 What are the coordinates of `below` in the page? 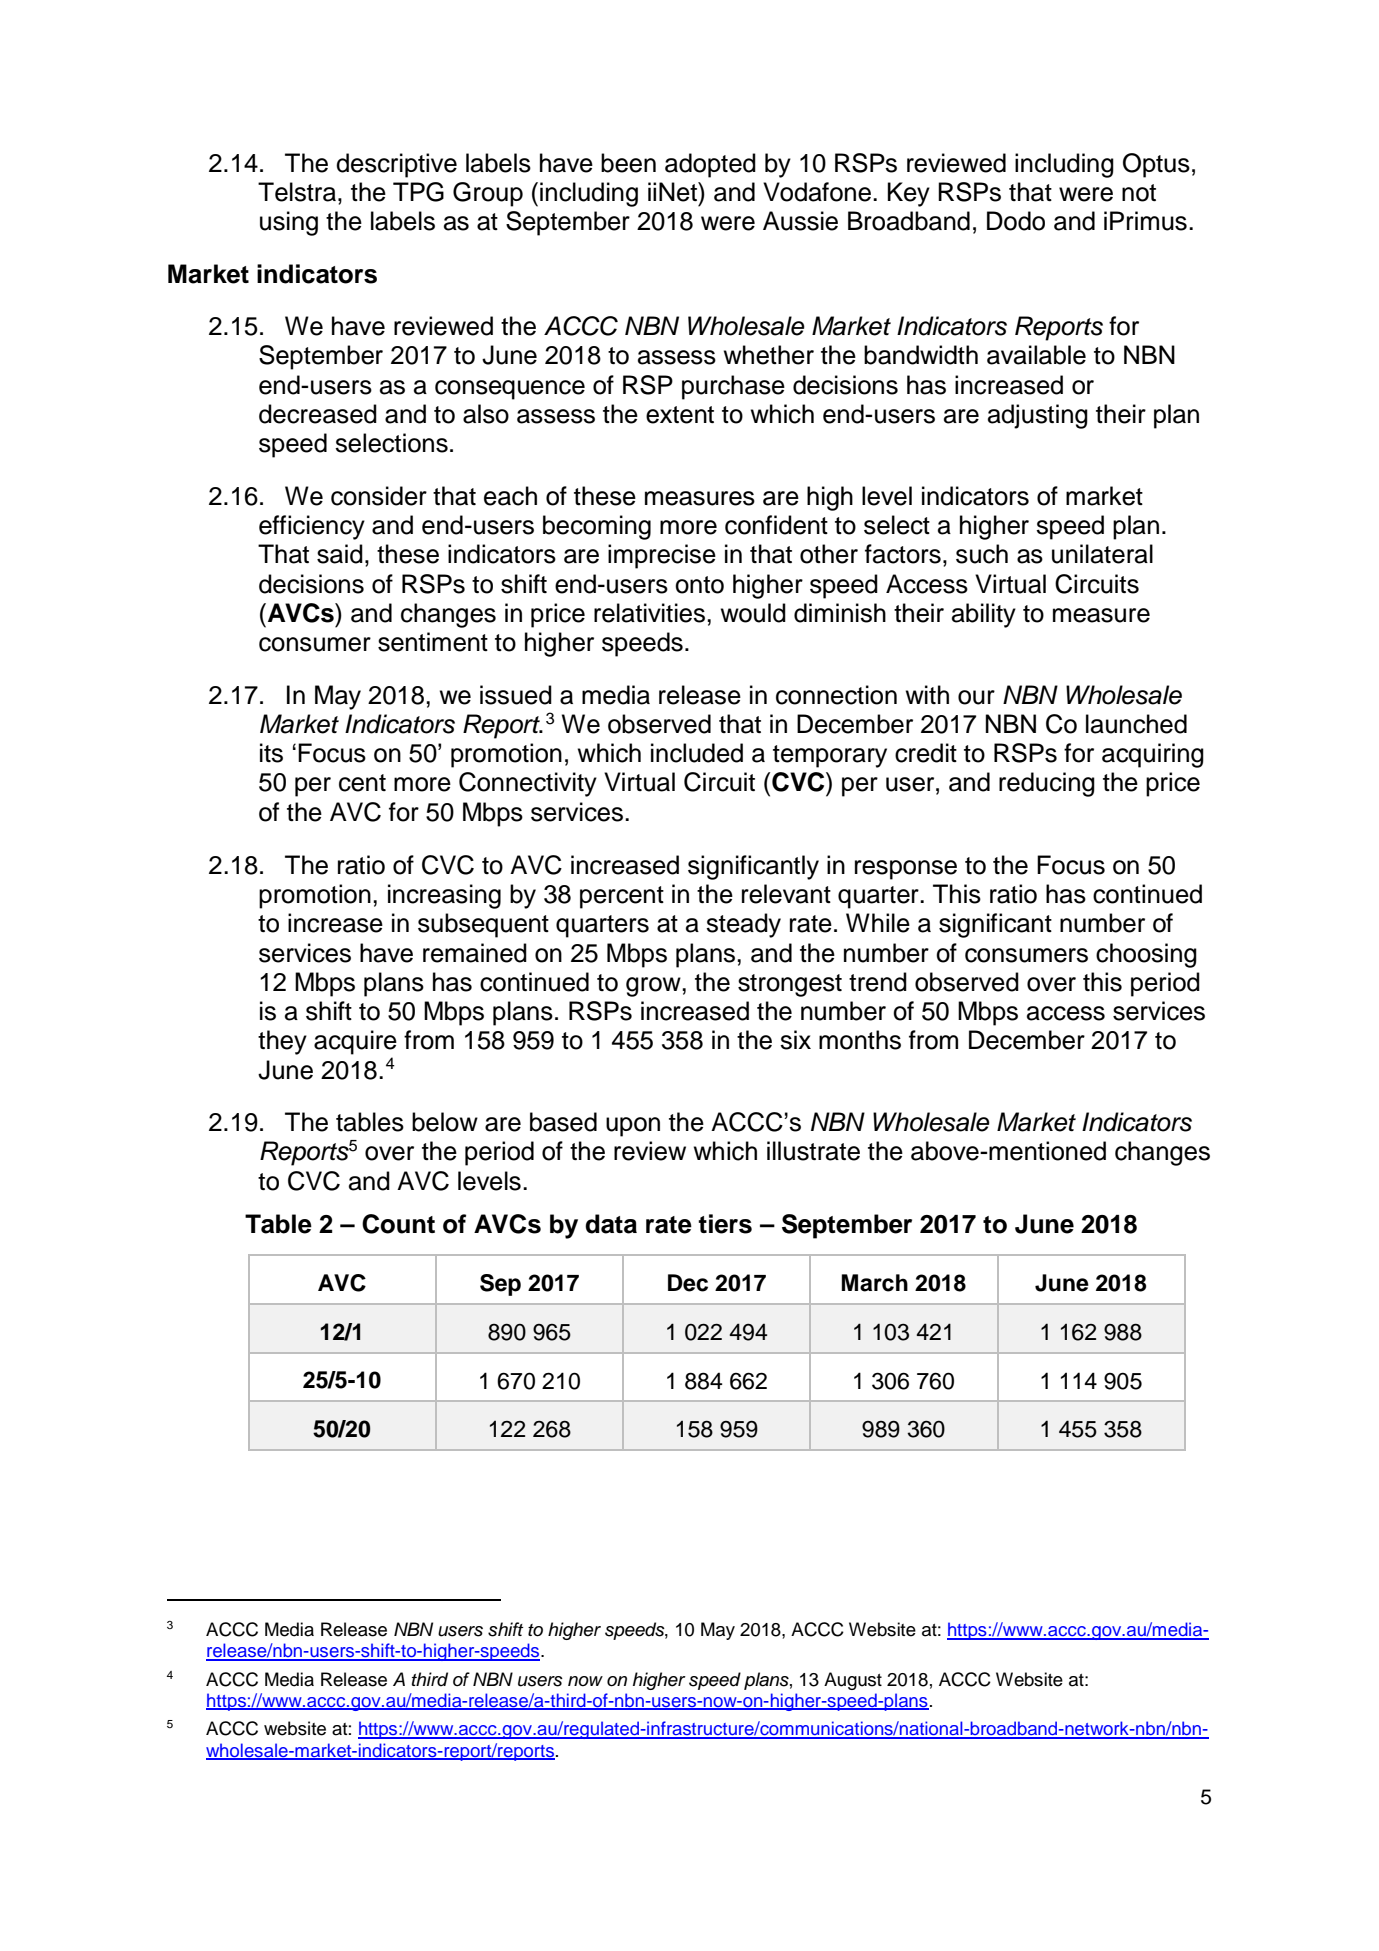 It's located at (445, 1122).
